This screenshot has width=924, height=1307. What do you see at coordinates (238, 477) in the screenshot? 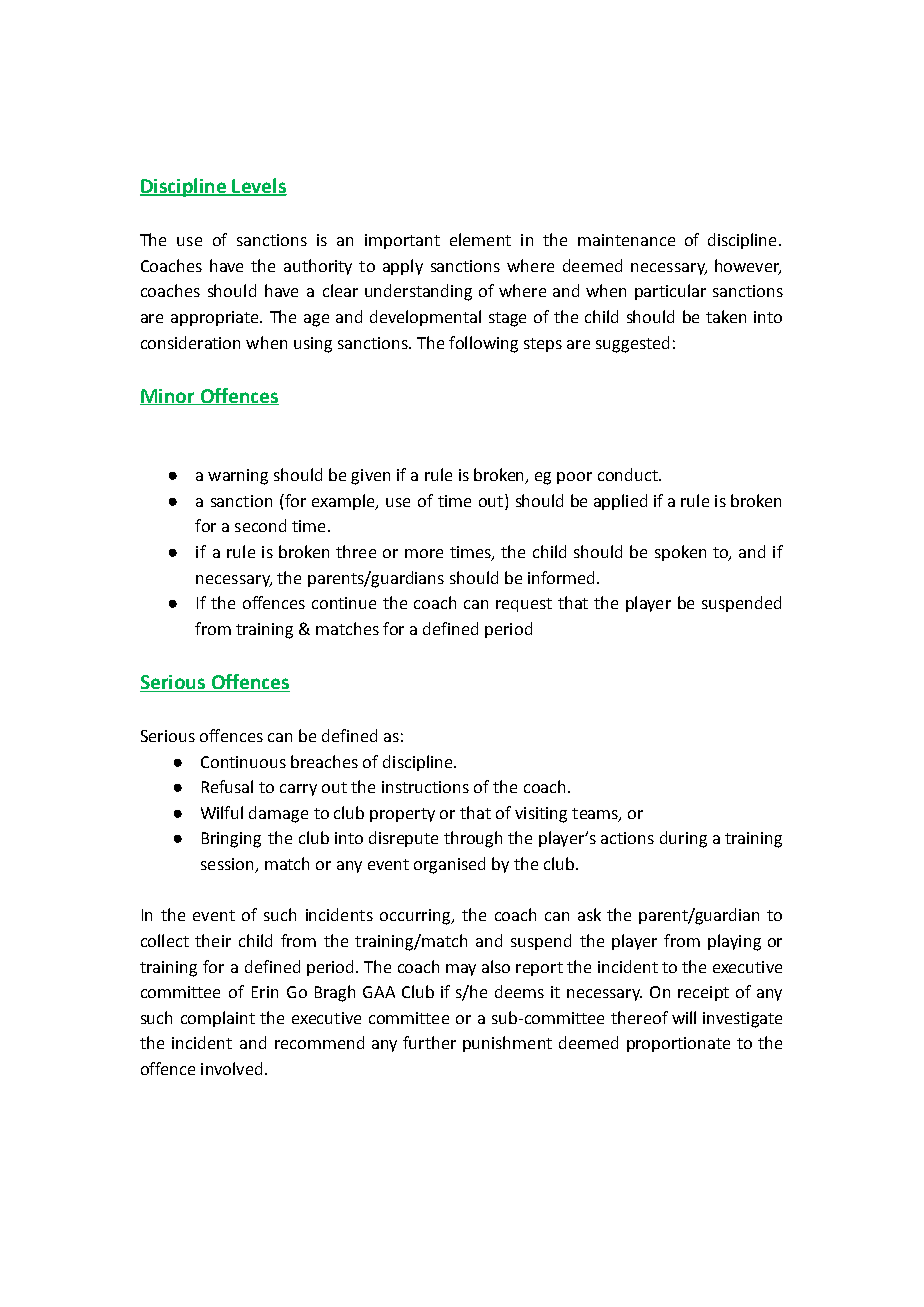
I see `warning` at bounding box center [238, 477].
